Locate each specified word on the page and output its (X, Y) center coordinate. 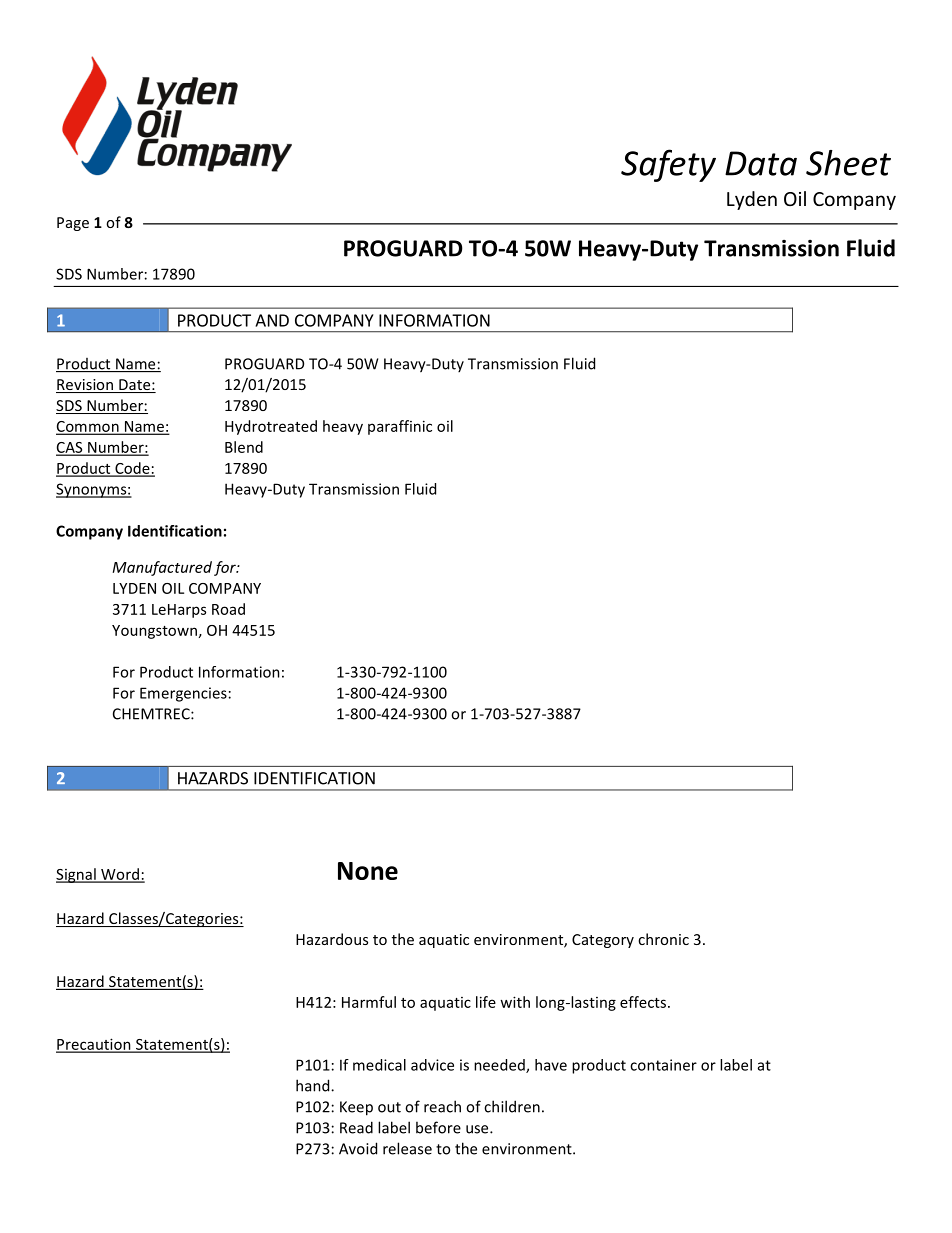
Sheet (848, 163)
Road (228, 609)
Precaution (94, 1045)
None (368, 871)
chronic (663, 939)
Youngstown (154, 632)
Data (761, 163)
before (438, 1127)
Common (88, 427)
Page (73, 224)
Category (603, 941)
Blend (244, 447)
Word (120, 875)
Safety (668, 165)
